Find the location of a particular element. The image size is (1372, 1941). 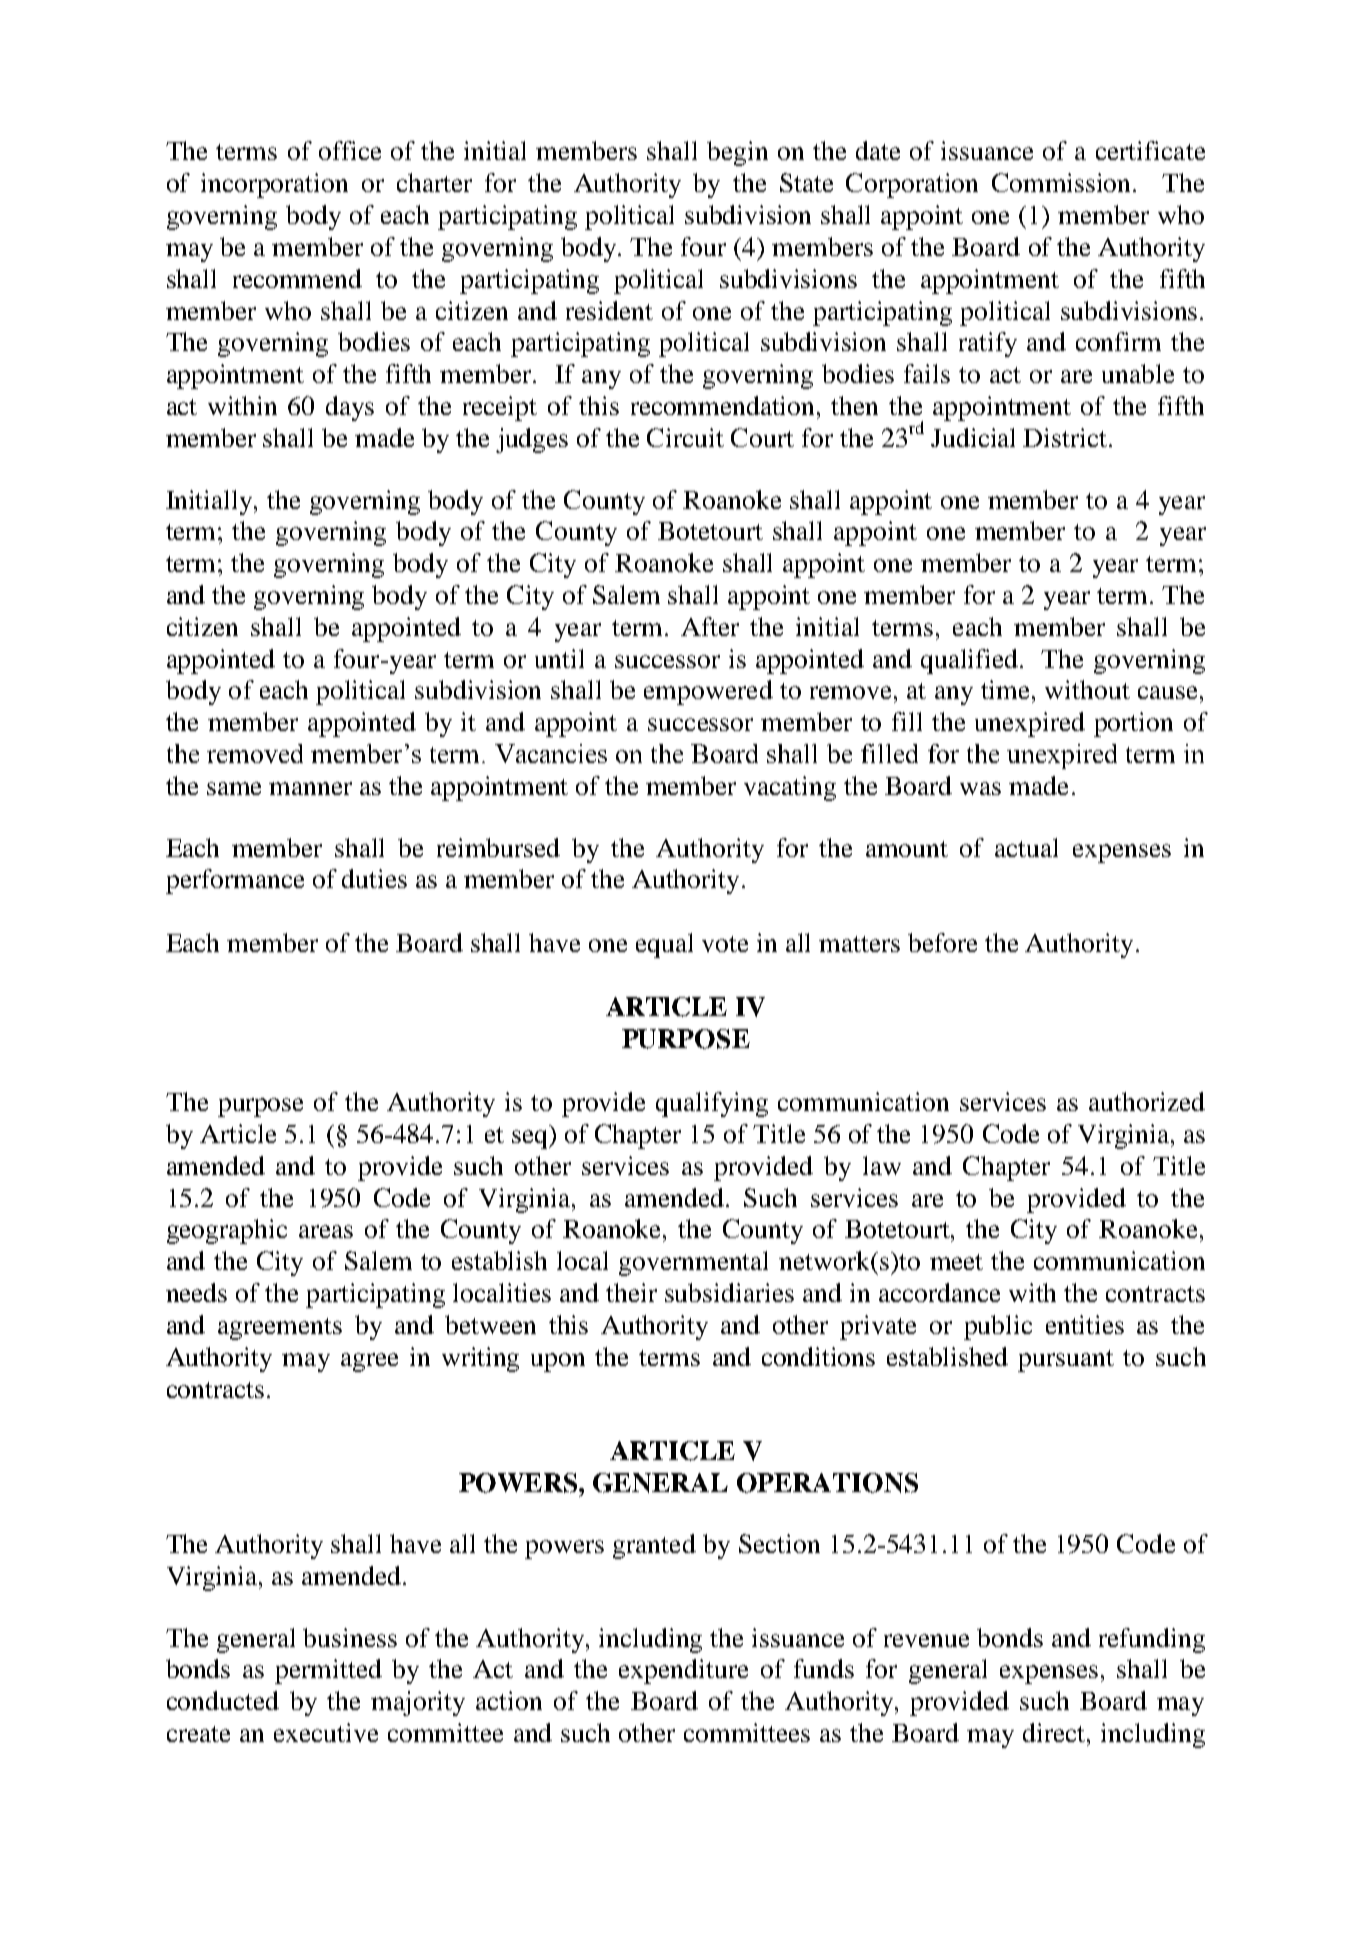

meet is located at coordinates (956, 1262).
